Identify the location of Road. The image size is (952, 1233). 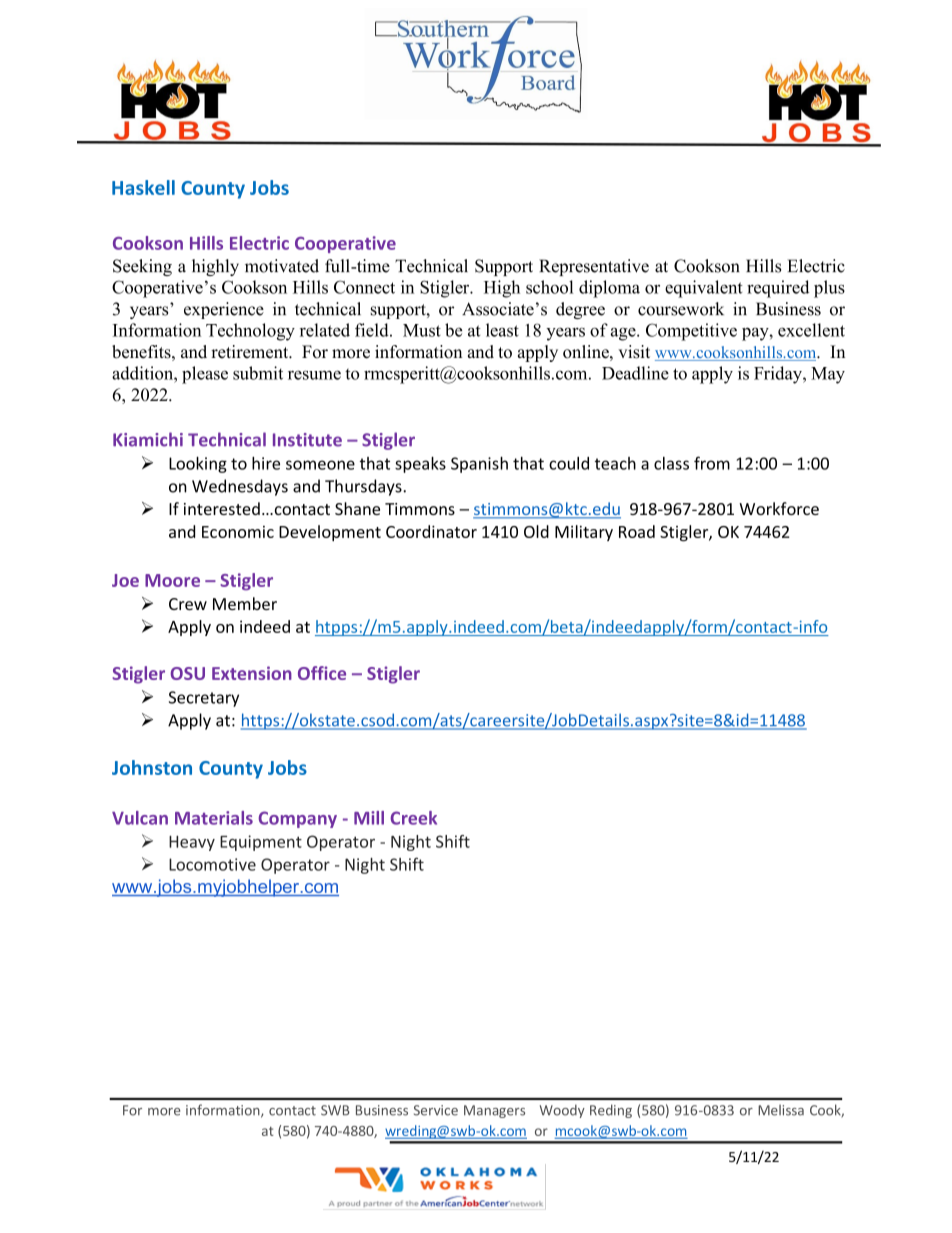
(637, 531).
